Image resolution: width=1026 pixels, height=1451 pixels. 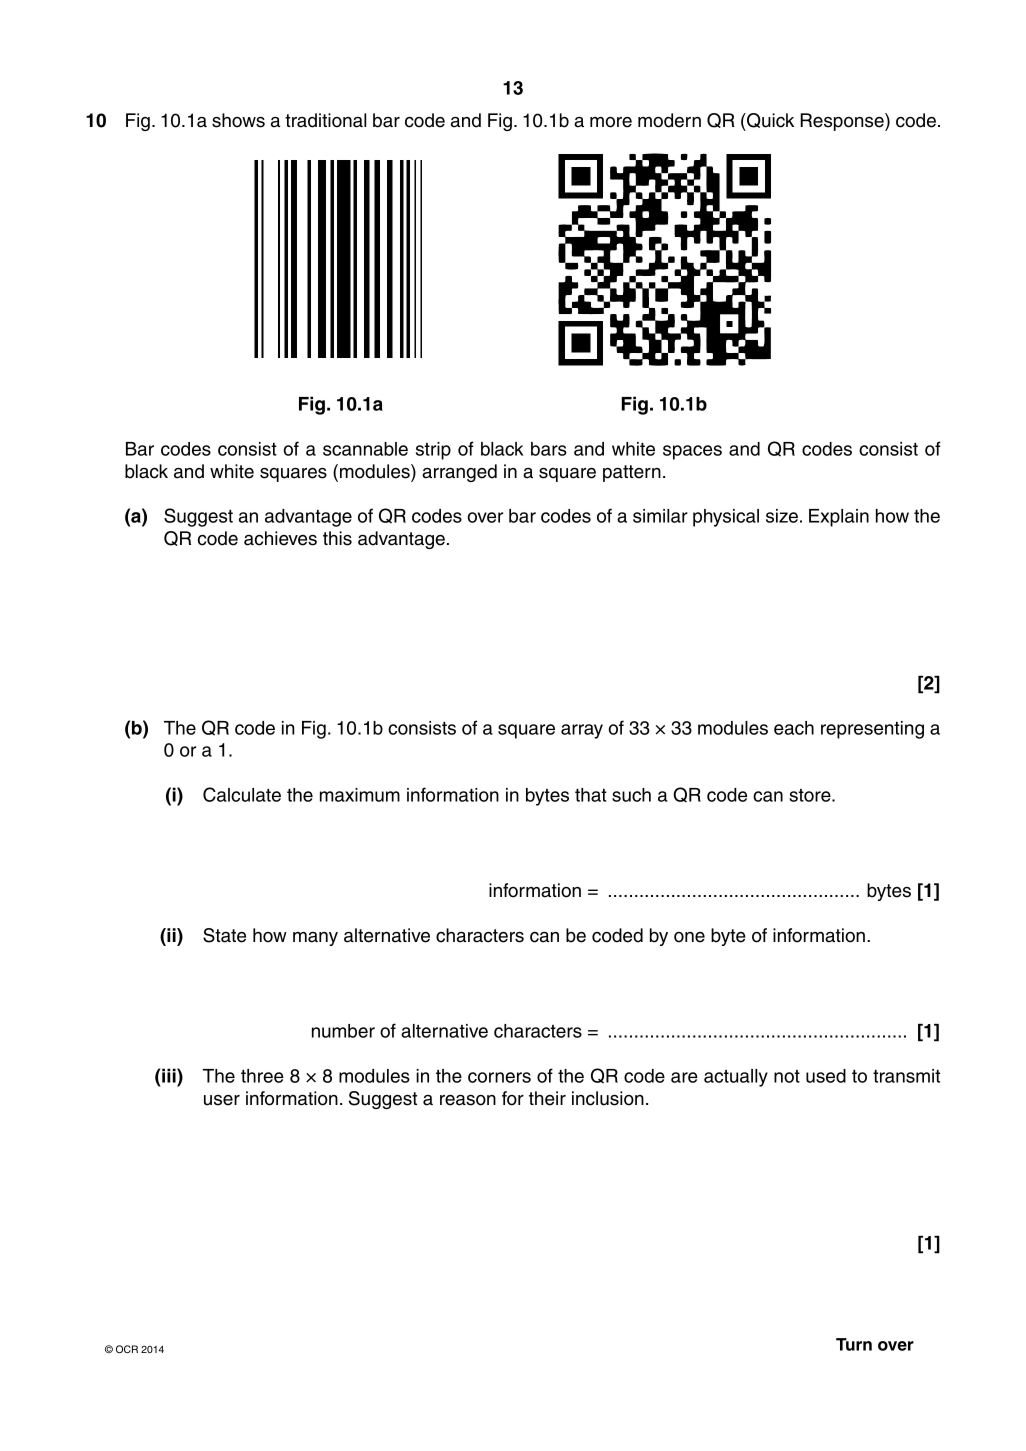 What do you see at coordinates (238, 120) in the page?
I see `shows` at bounding box center [238, 120].
